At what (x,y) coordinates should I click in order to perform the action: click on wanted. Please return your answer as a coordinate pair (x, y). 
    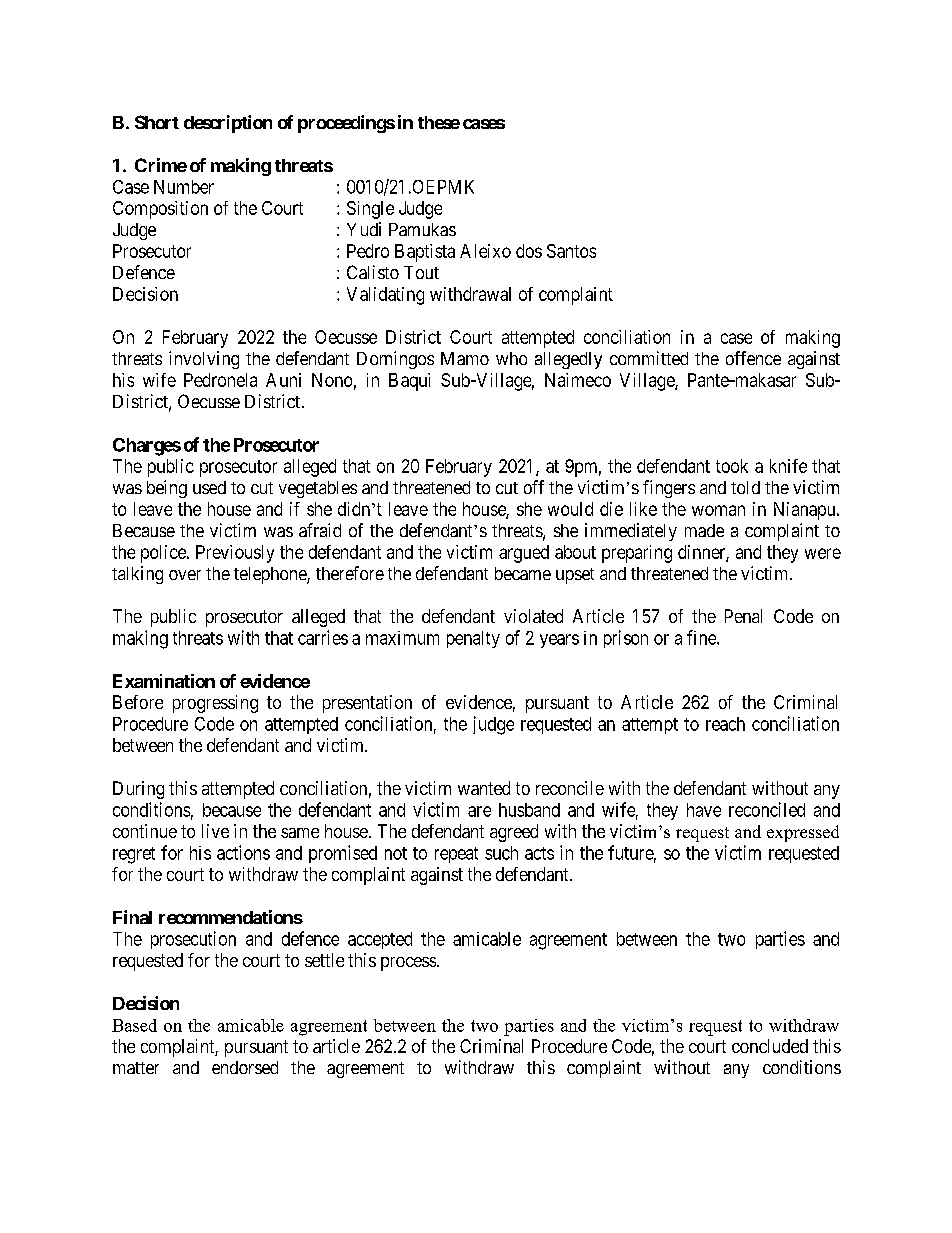
    Looking at the image, I should click on (484, 788).
